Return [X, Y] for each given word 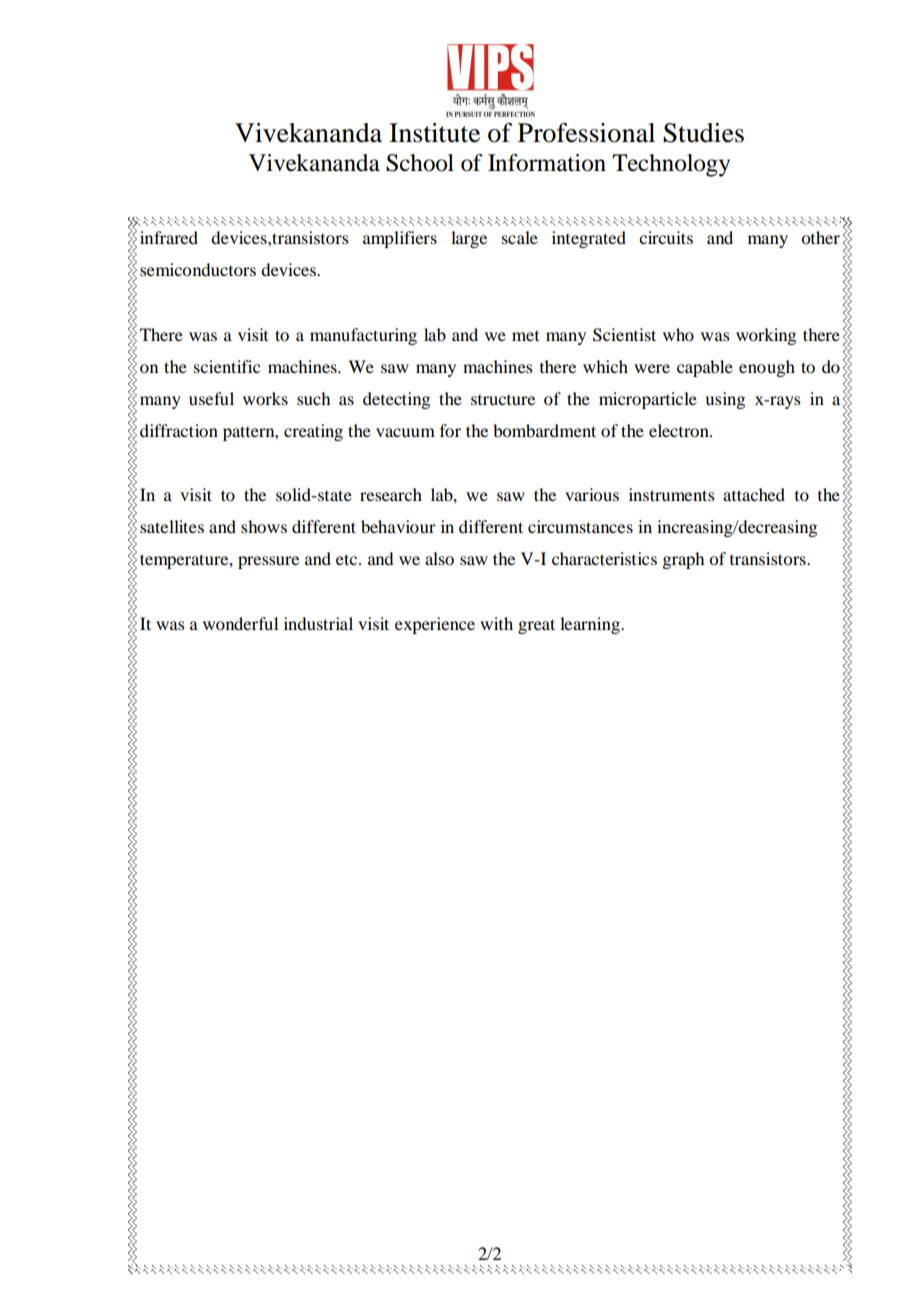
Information [547, 163]
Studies [703, 133]
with [496, 623]
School [420, 163]
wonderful [240, 623]
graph [683, 560]
